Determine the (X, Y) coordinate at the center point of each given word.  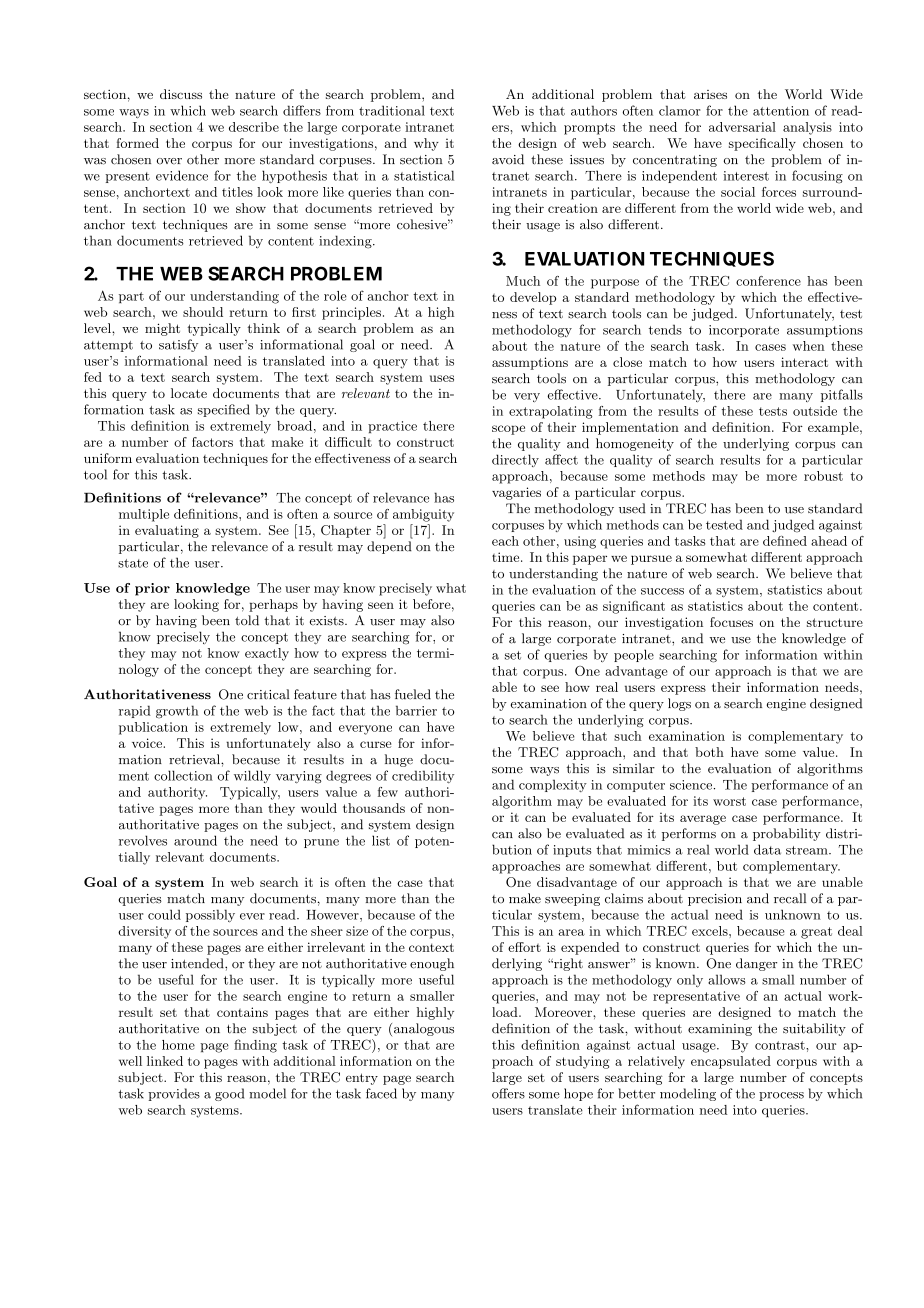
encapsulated (731, 1062)
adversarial (742, 127)
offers (508, 1093)
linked (165, 1061)
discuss (181, 94)
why (426, 144)
